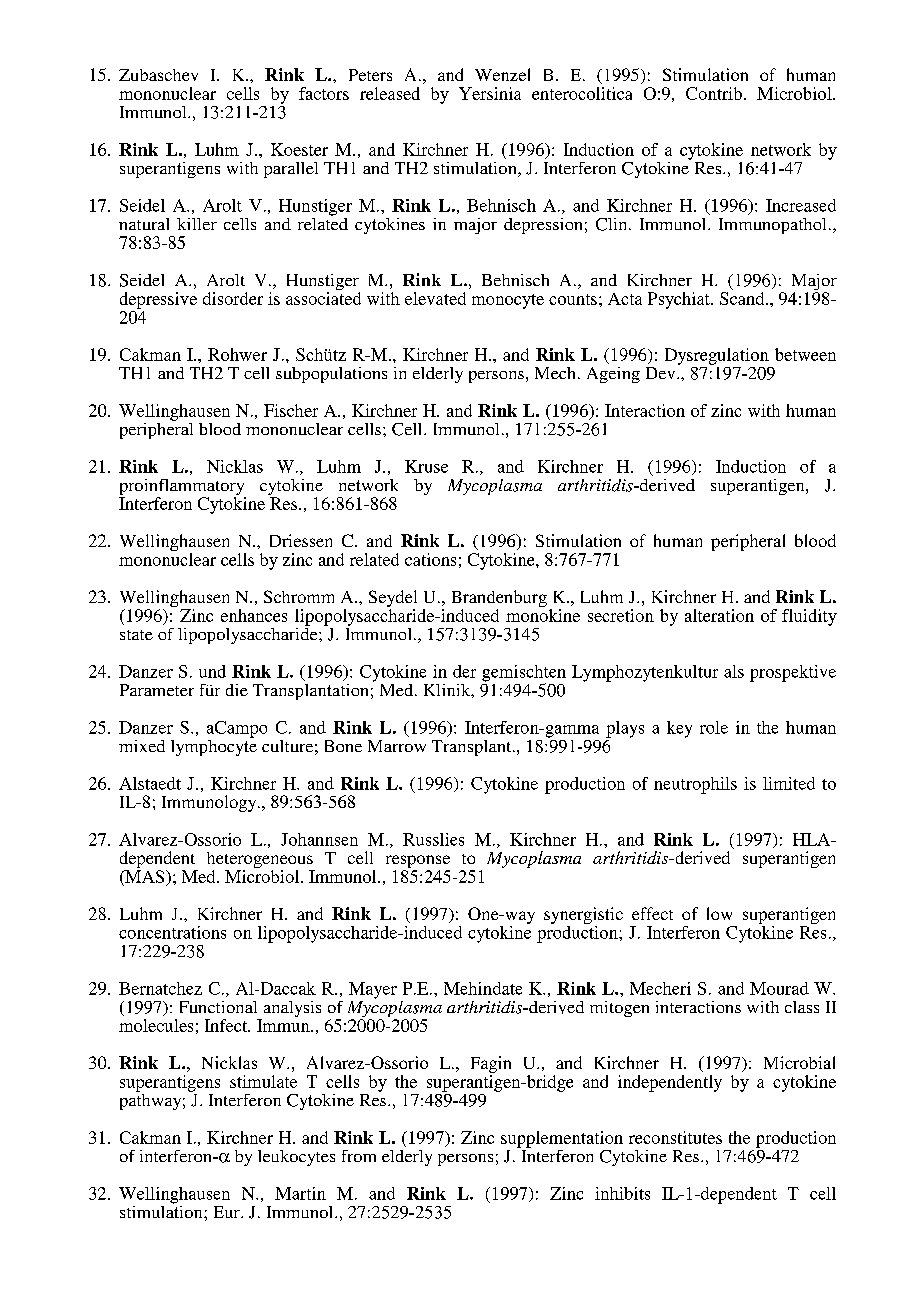  Describe the element at coordinates (435, 298) in the document. I see `elevated` at that location.
